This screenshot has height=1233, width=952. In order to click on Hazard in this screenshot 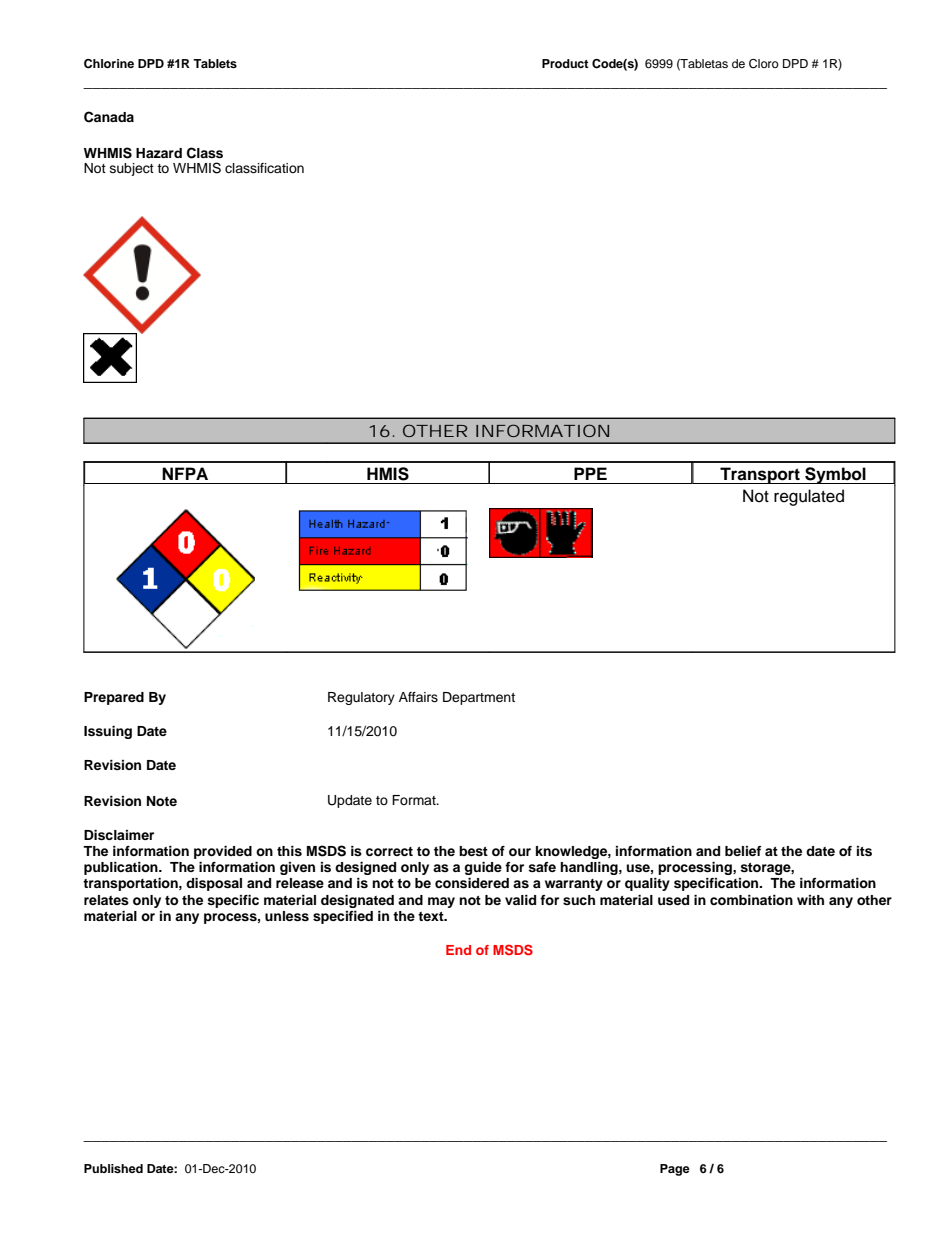, I will do `click(159, 153)`.
